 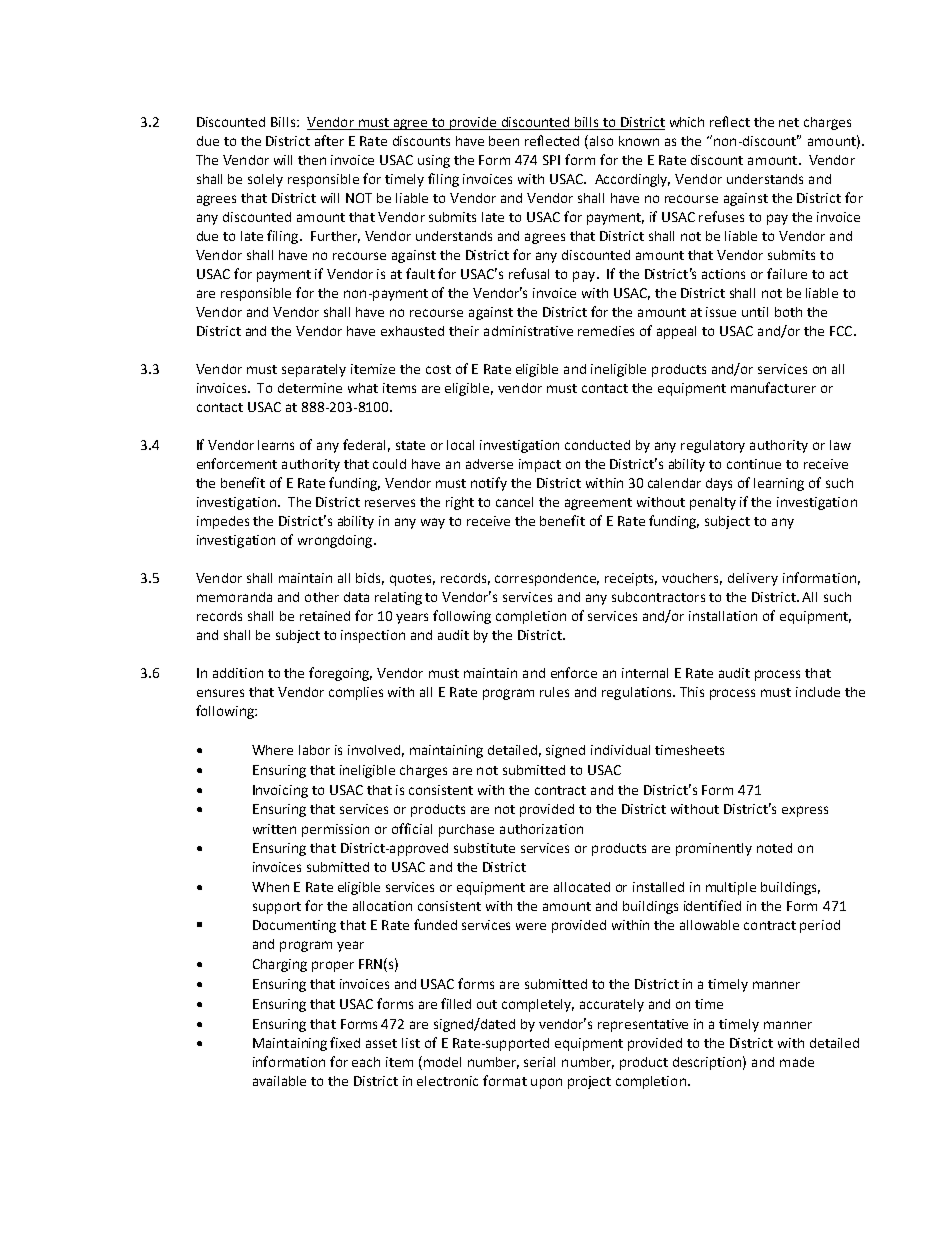 I want to click on then, so click(x=312, y=160).
